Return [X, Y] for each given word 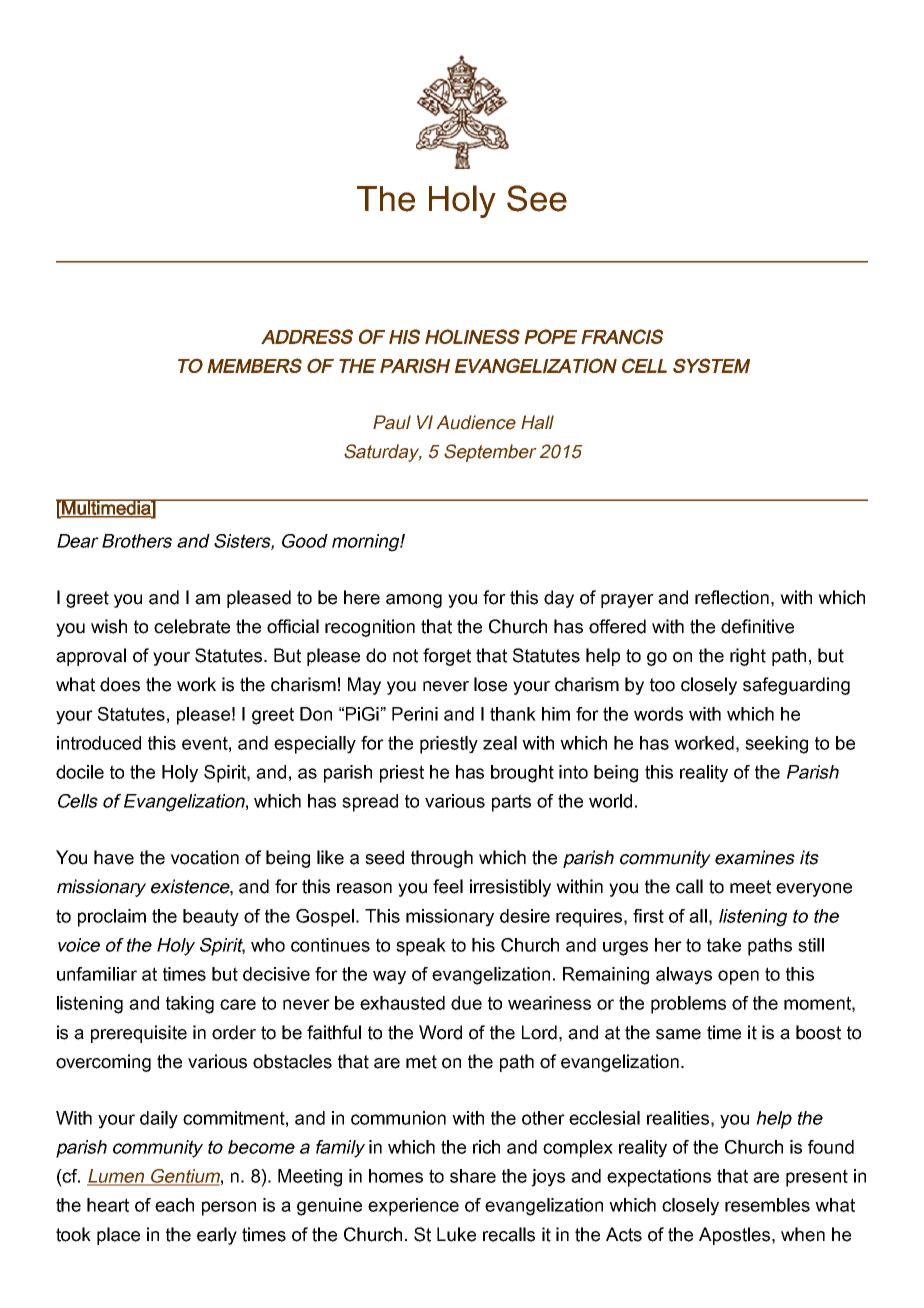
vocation [204, 857]
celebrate [192, 626]
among [414, 601]
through [442, 859]
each [174, 1205]
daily [159, 1120]
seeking [776, 745]
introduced [99, 743]
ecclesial [604, 1118]
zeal [500, 743]
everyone [814, 890]
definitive [757, 626]
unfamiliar [97, 974]
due [466, 1003]
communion [398, 1118]
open [738, 977]
